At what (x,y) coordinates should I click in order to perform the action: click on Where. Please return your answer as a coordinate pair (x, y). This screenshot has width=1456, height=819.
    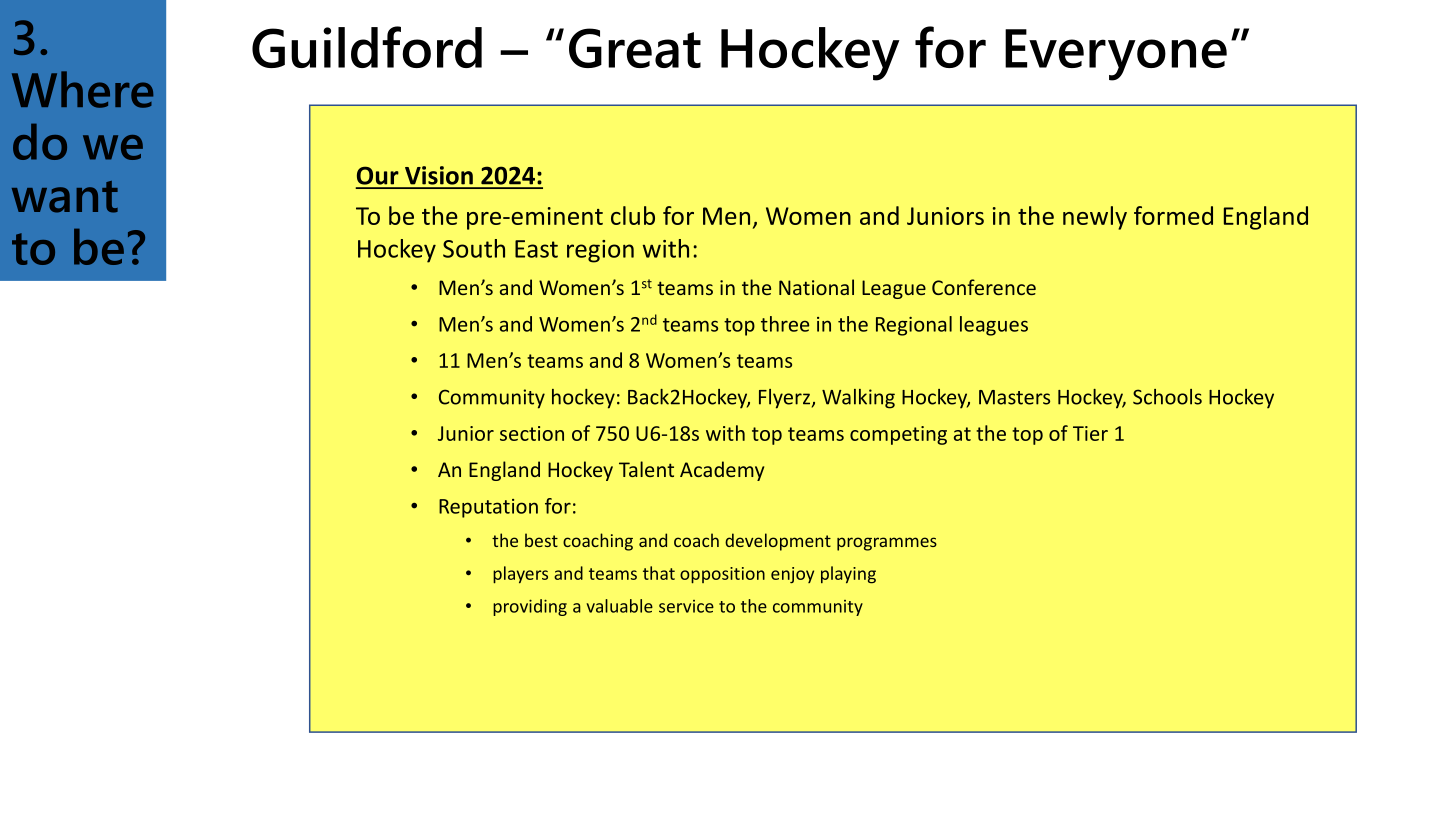
    Looking at the image, I should click on (82, 89).
